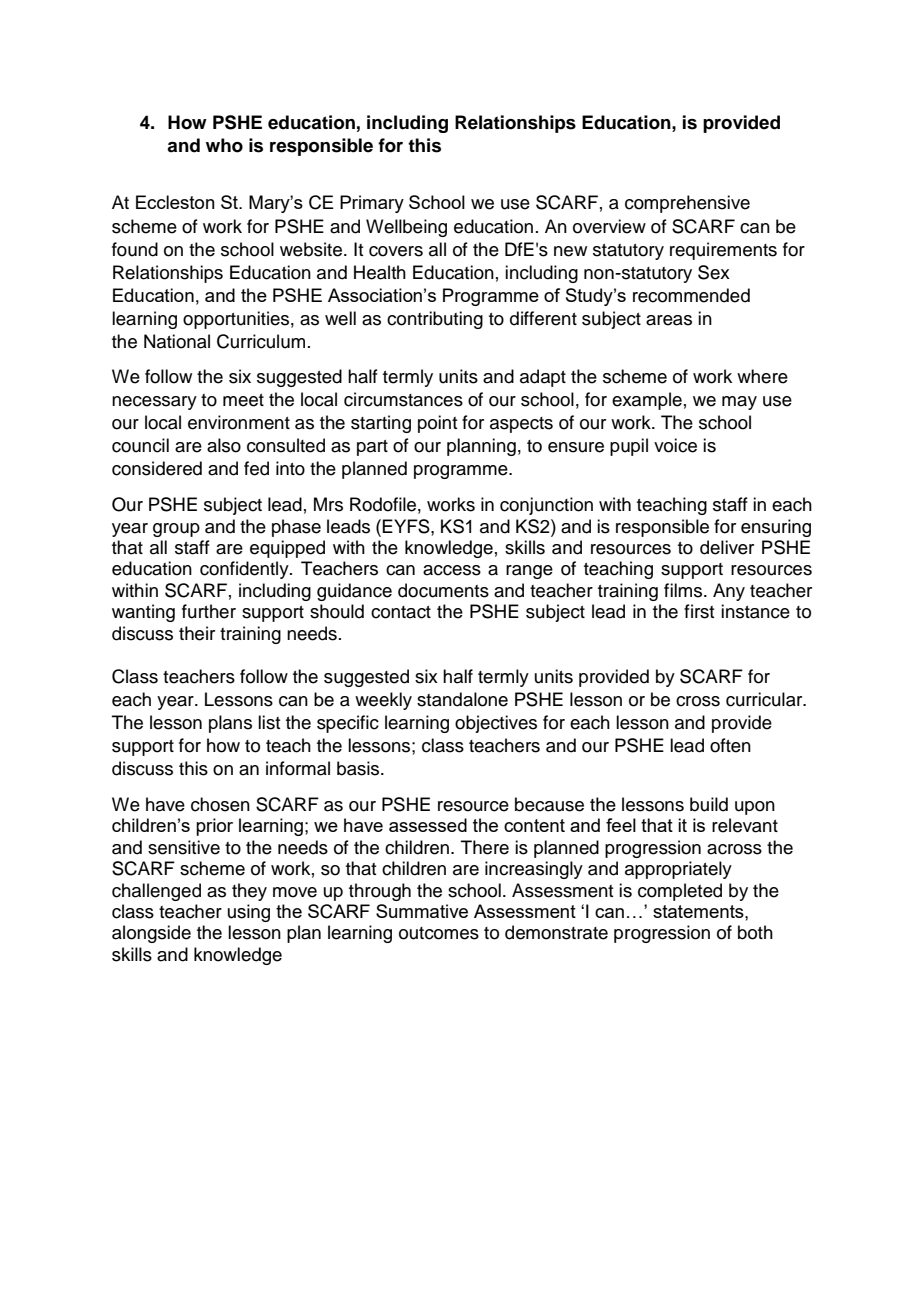 This image has width=924, height=1308. Describe the element at coordinates (452, 570) in the image. I see `access` at that location.
